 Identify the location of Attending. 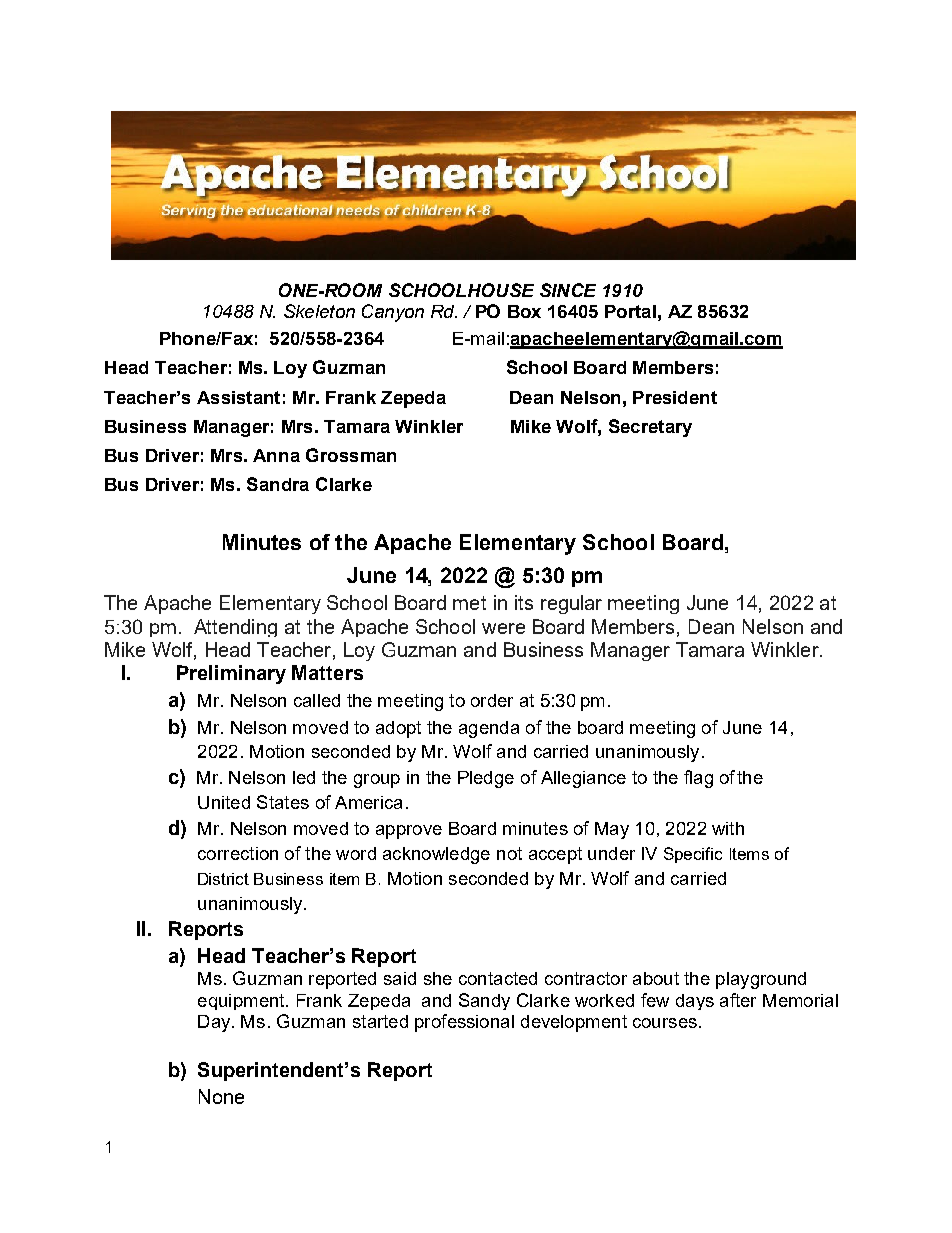
(235, 628).
